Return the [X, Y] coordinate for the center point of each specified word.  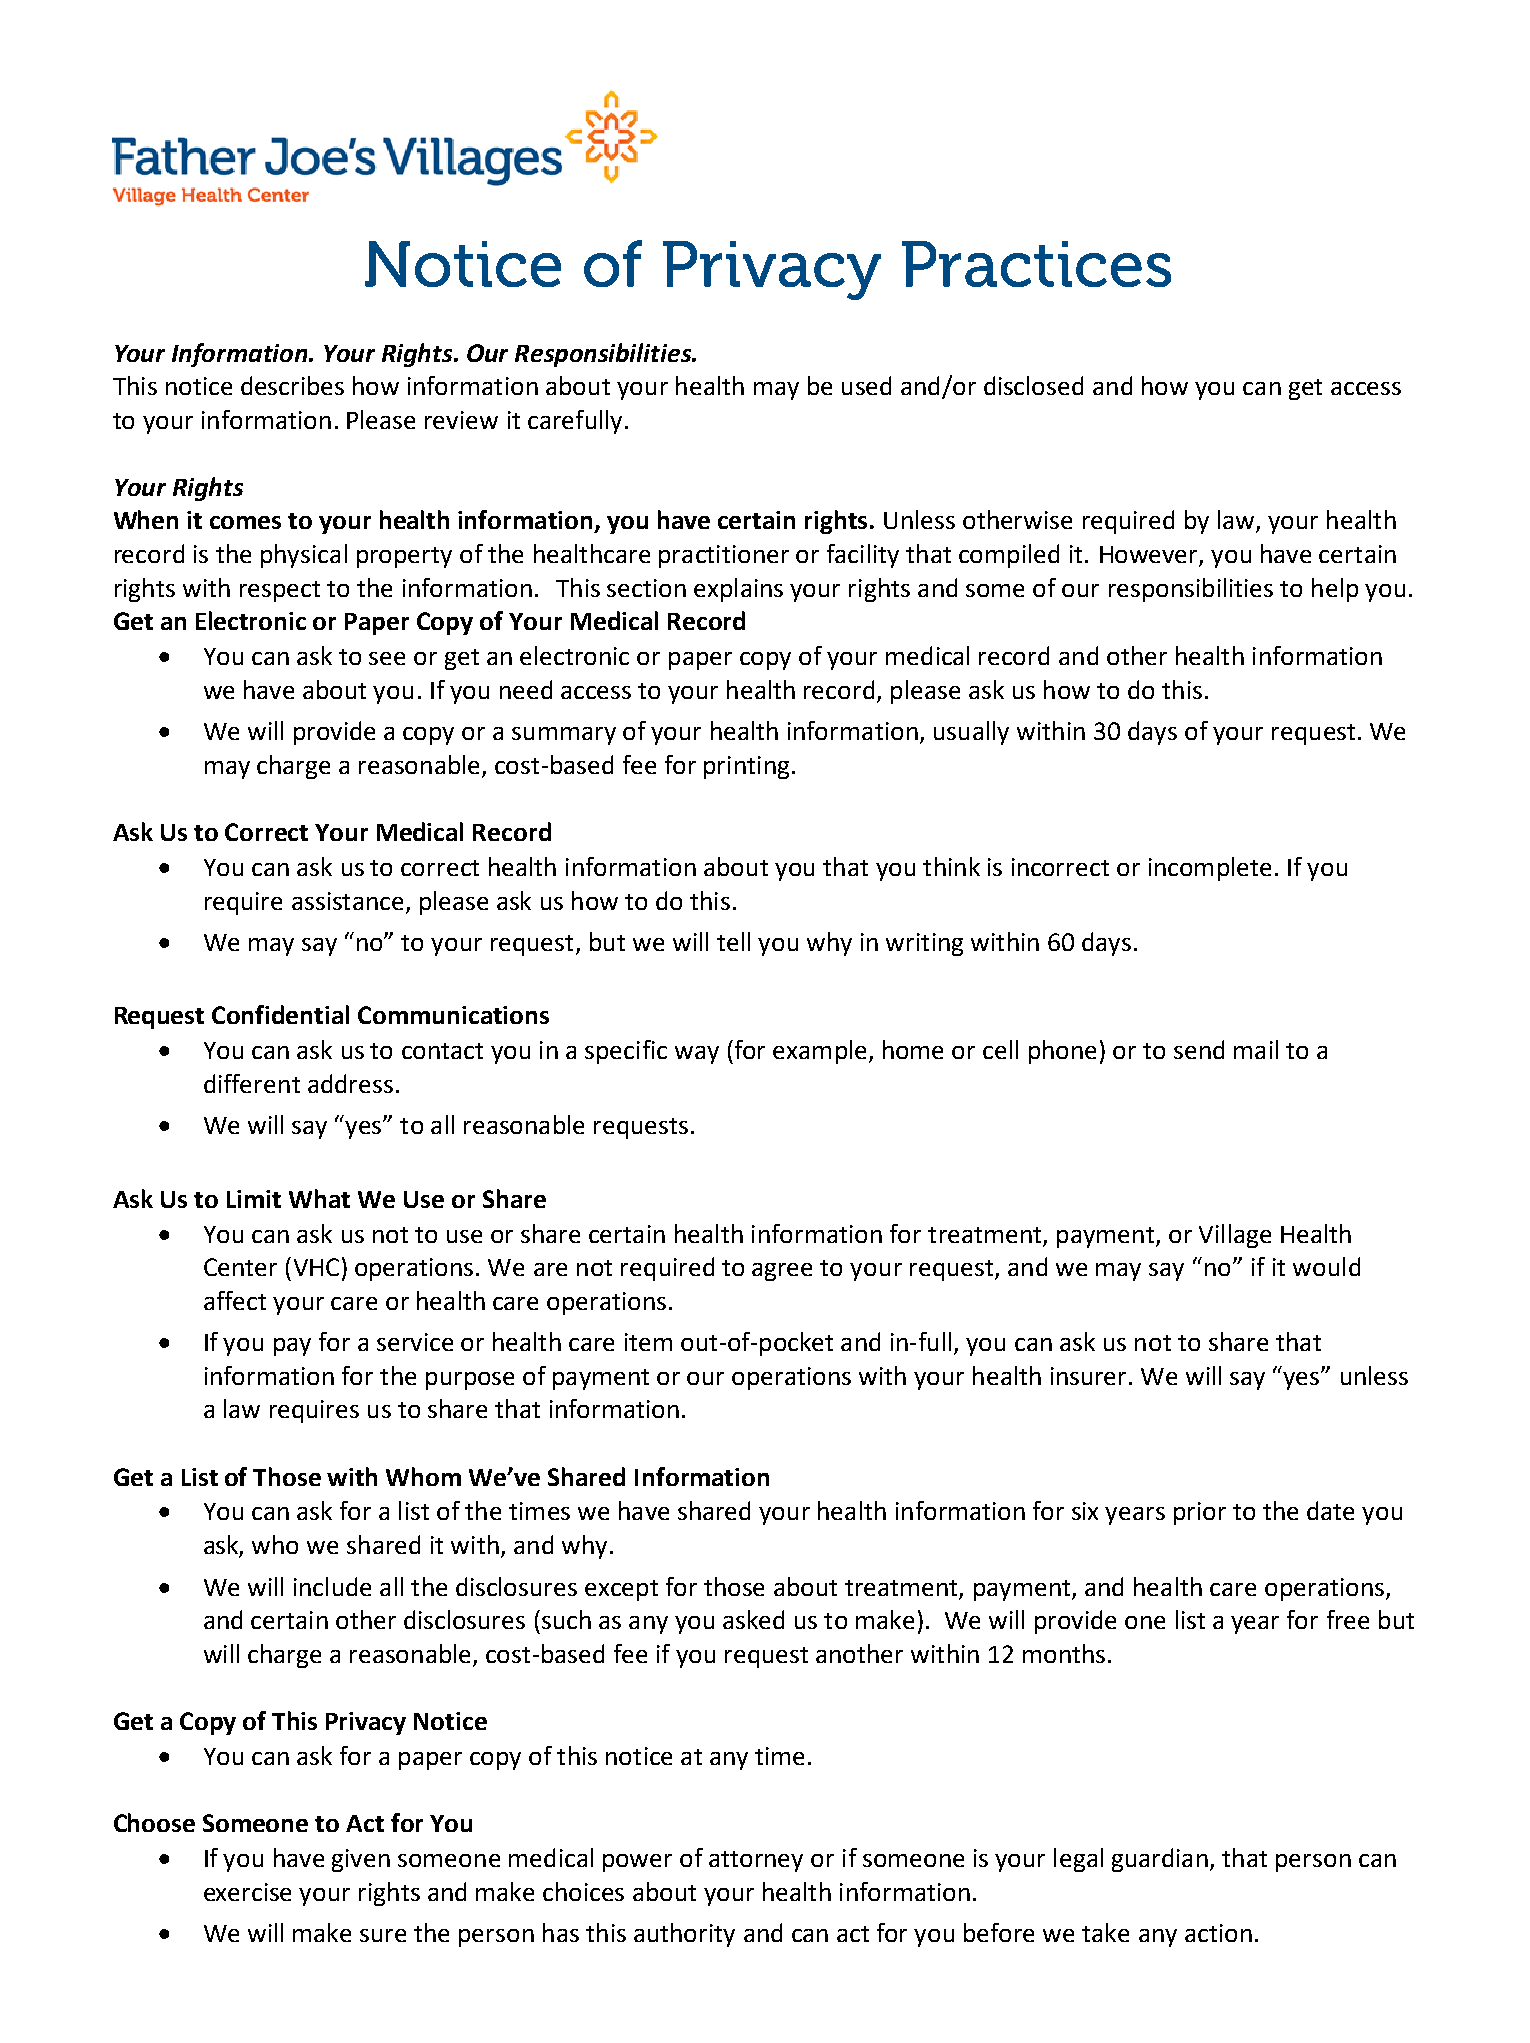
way [697, 1055]
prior [1200, 1513]
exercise [247, 1892]
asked [753, 1619]
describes [292, 385]
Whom [423, 1476]
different [252, 1083]
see [387, 658]
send [1199, 1049]
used [866, 385]
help [1335, 590]
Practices [1036, 264]
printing [746, 767]
